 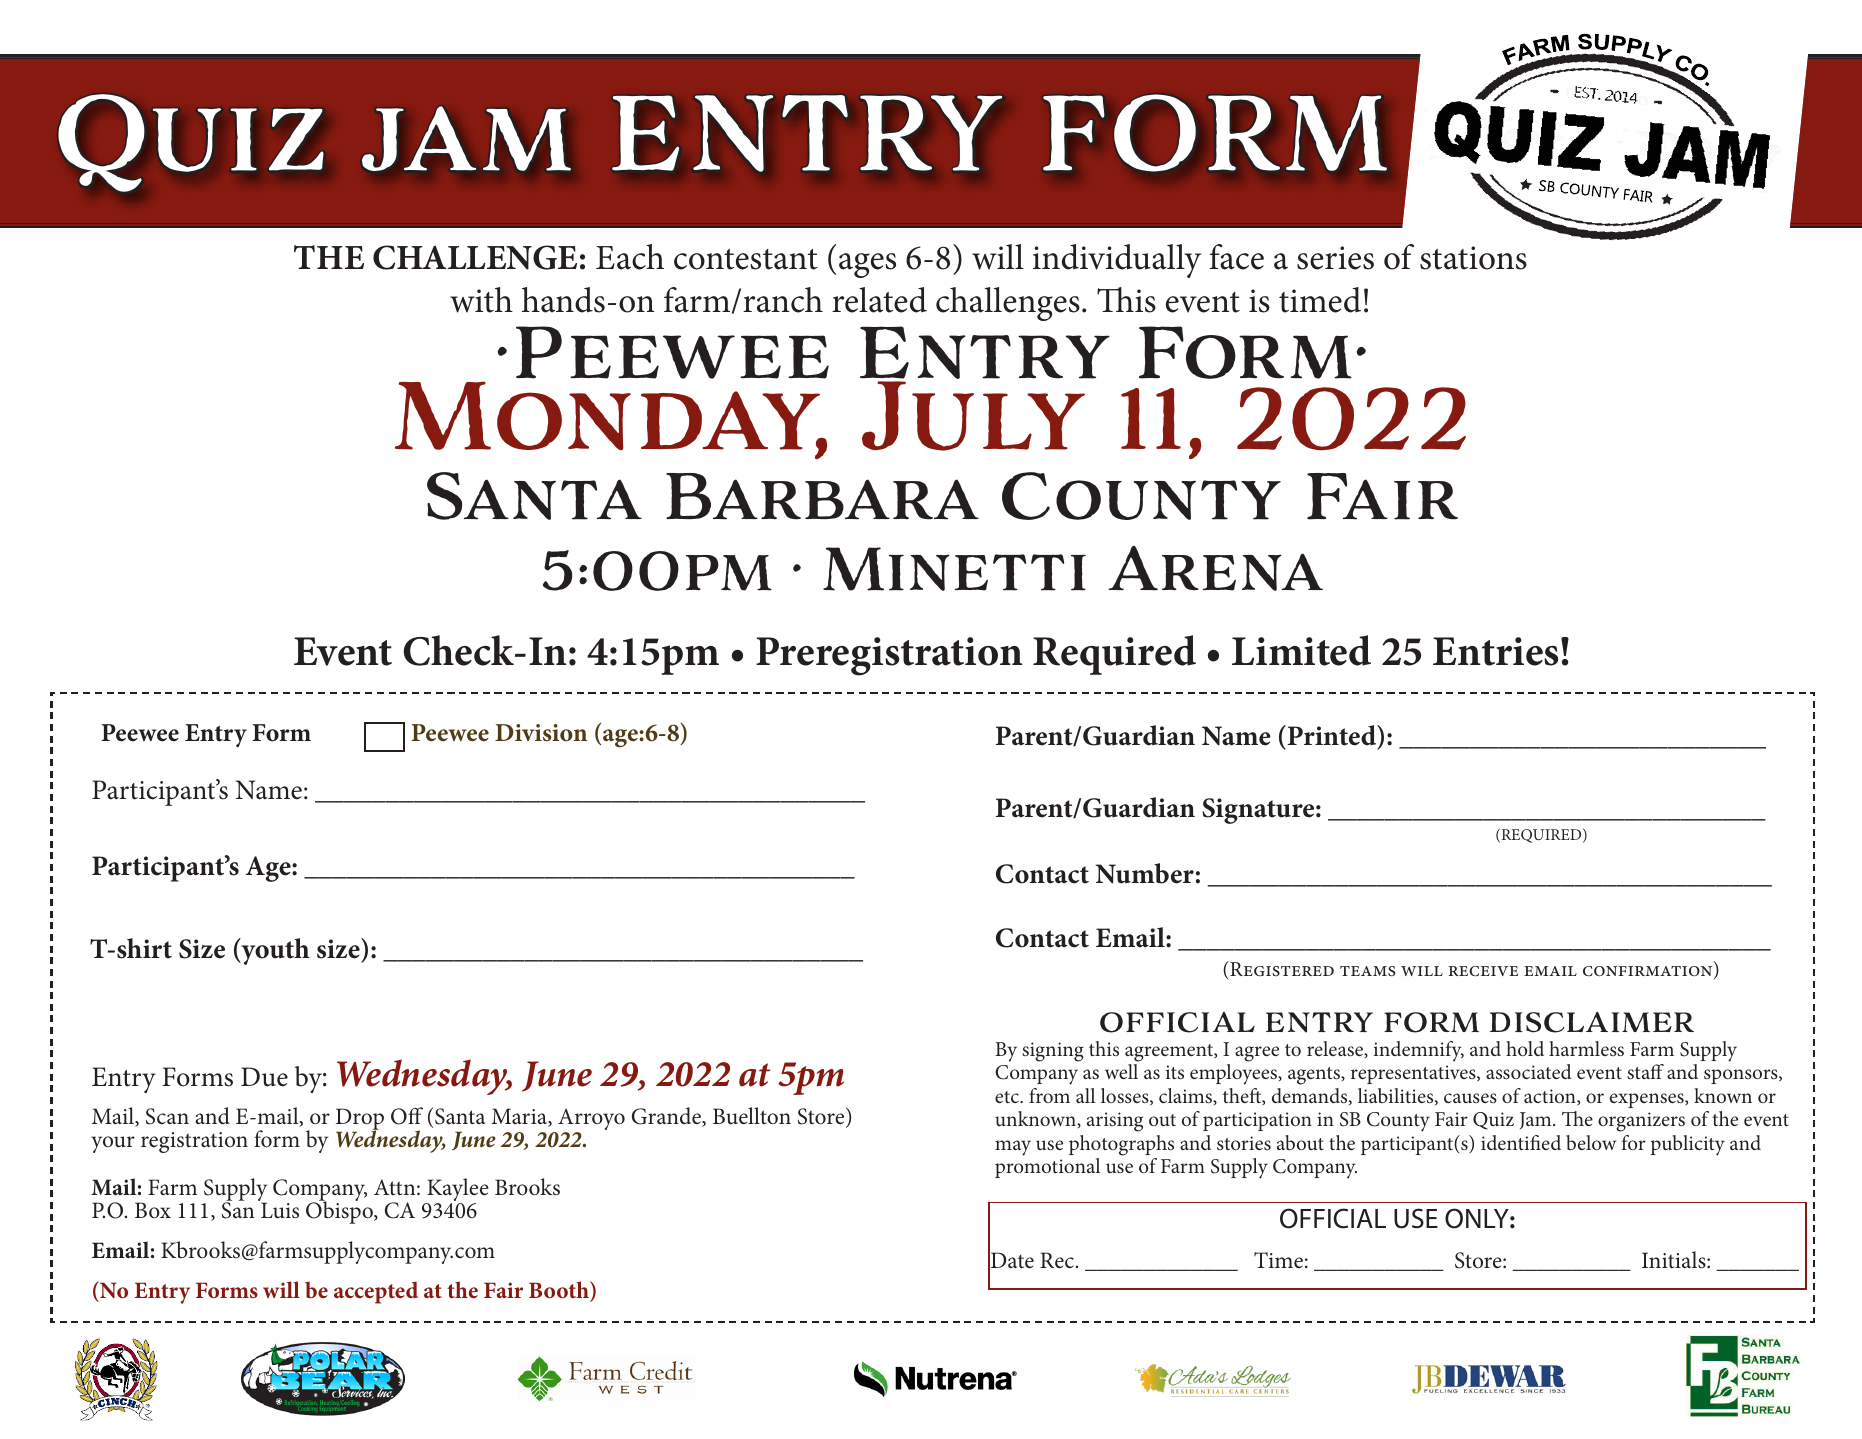 I want to click on related, so click(x=879, y=300).
